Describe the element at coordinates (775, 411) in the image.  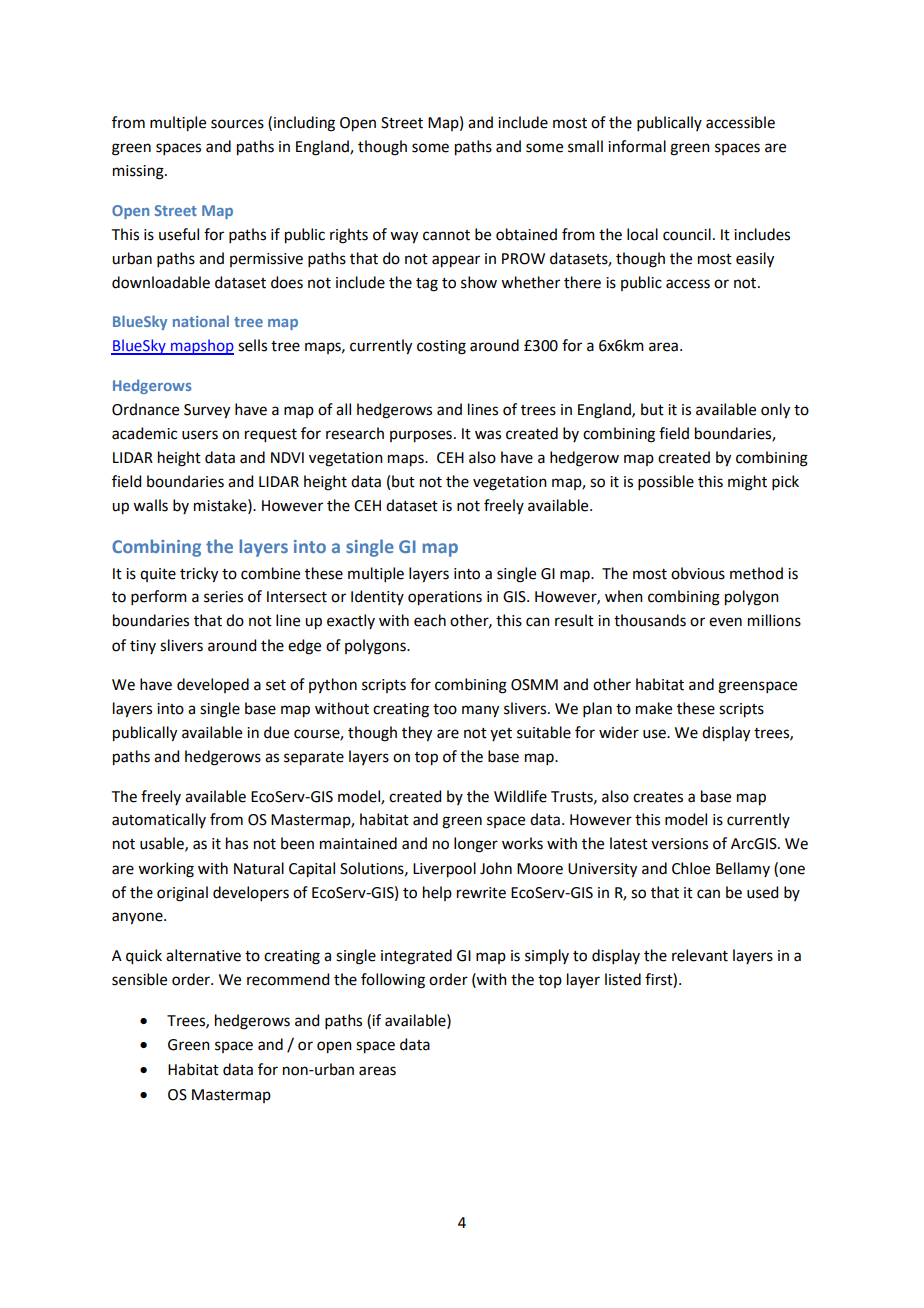
I see `only` at that location.
